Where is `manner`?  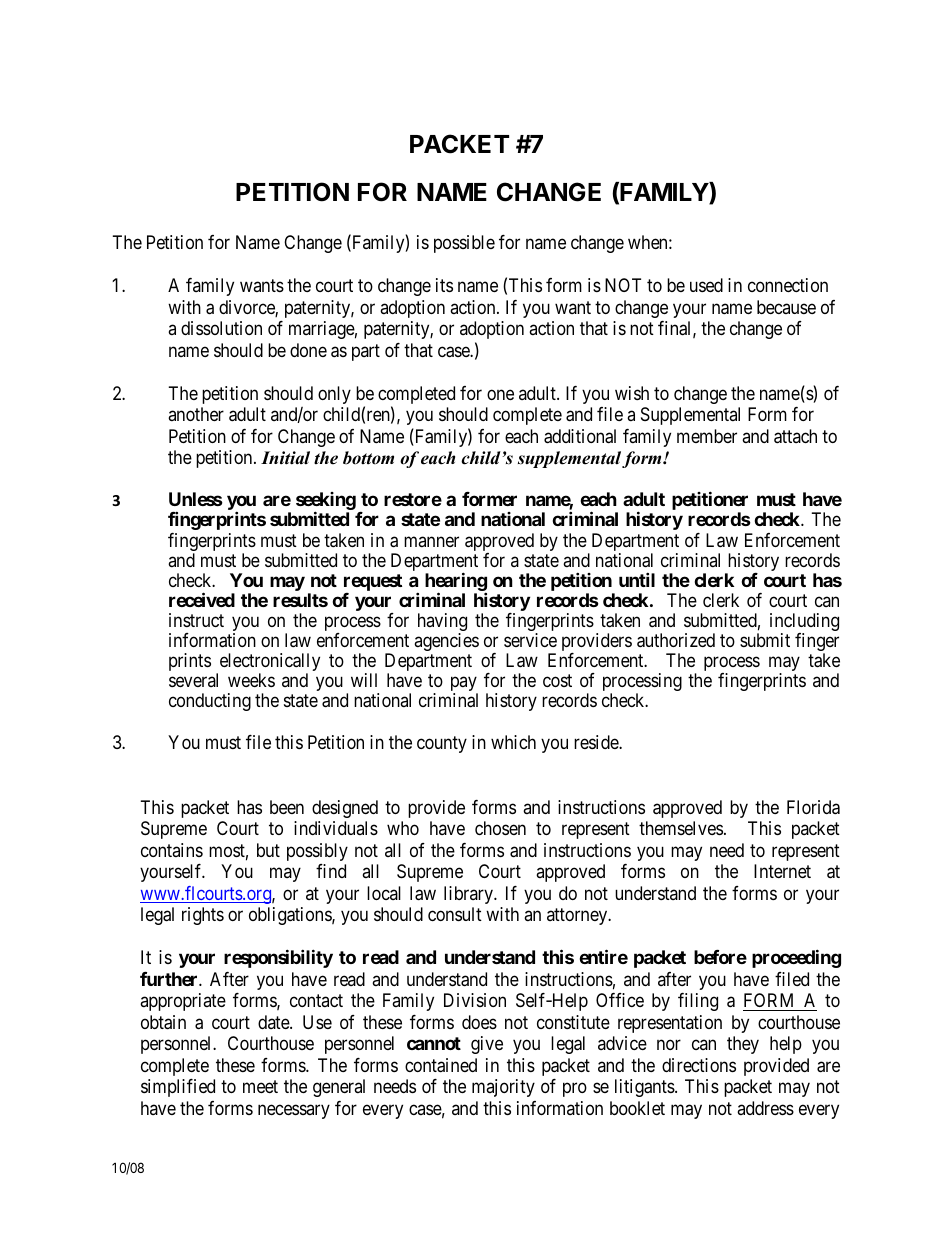
manner is located at coordinates (431, 541).
